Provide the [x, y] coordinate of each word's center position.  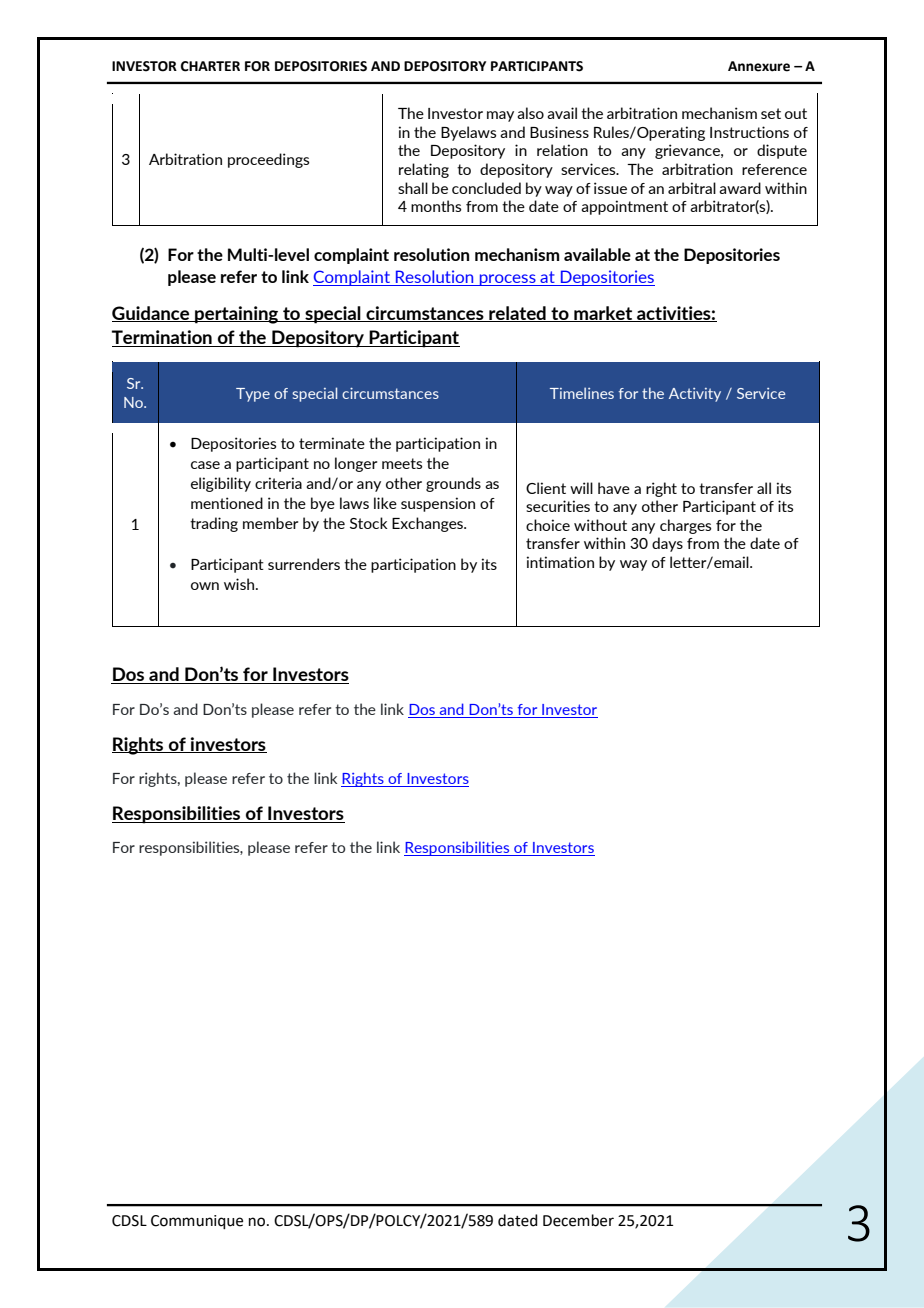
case [205, 465]
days [667, 544]
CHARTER [210, 66]
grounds [453, 484]
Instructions [749, 132]
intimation [560, 562]
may [500, 116]
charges [685, 526]
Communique [197, 1222]
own [205, 586]
